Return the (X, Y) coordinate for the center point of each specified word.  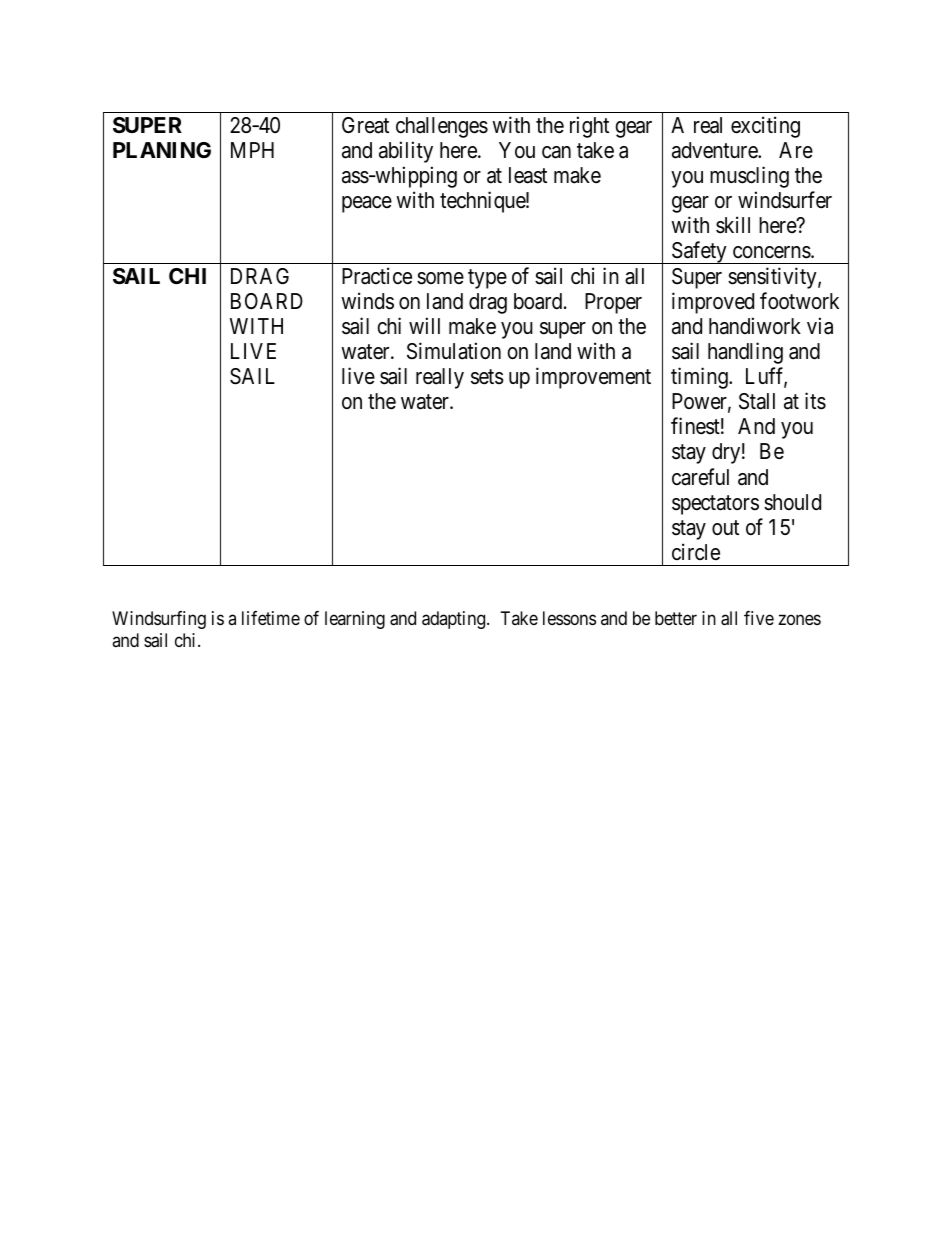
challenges (442, 127)
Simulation (454, 351)
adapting (455, 620)
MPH (252, 150)
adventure (715, 150)
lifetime (271, 618)
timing (700, 378)
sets (487, 377)
